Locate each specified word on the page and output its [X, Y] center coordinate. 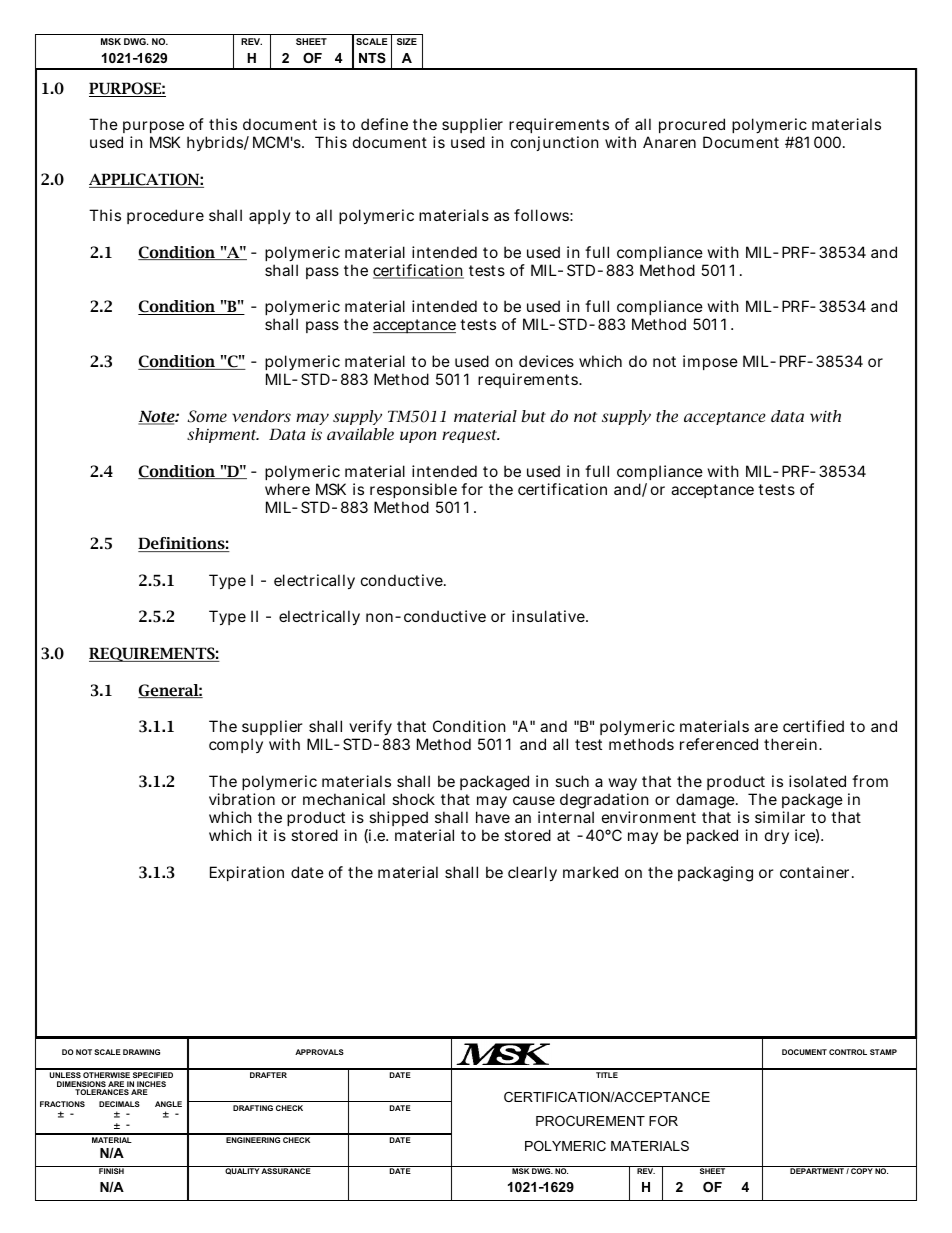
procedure [165, 216]
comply [236, 745]
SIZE [407, 41]
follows [541, 215]
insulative [548, 616]
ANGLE [168, 1104]
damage [705, 801]
